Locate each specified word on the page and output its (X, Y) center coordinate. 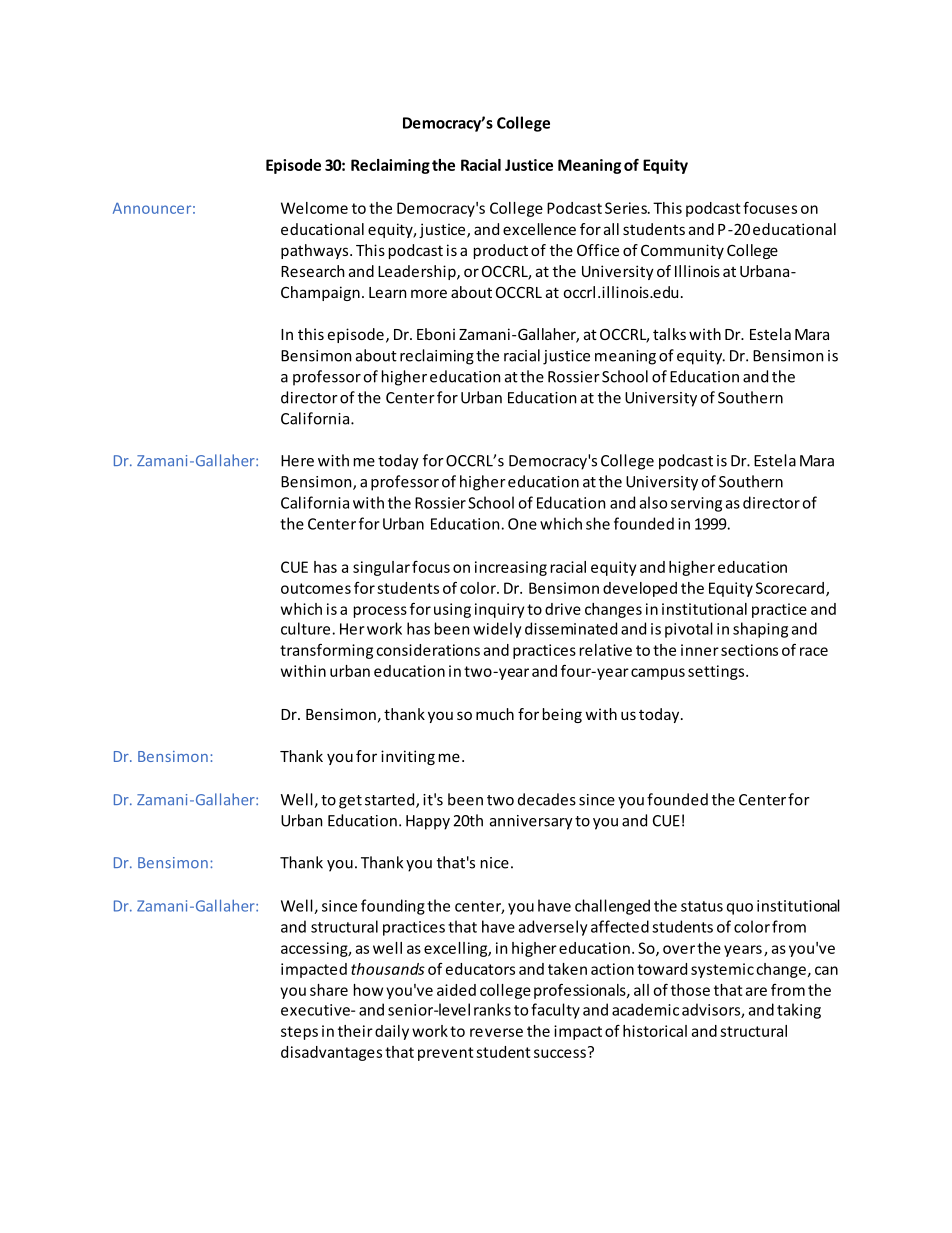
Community (682, 251)
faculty (555, 1011)
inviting (408, 757)
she (598, 523)
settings (717, 672)
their (355, 1031)
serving (696, 504)
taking (799, 1011)
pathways (316, 251)
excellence (539, 229)
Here (297, 461)
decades (547, 799)
